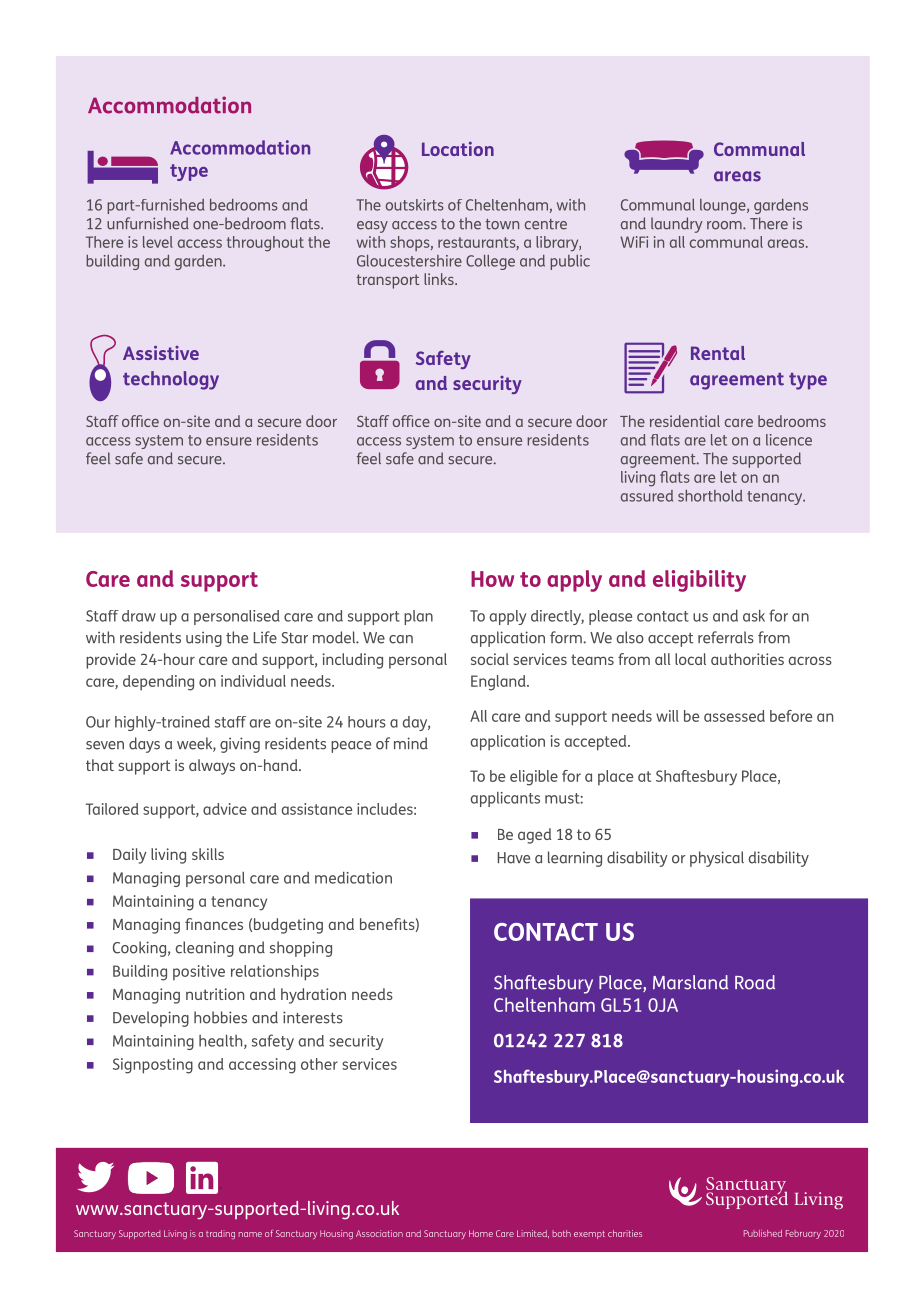  Describe the element at coordinates (158, 242) in the screenshot. I see `level` at that location.
